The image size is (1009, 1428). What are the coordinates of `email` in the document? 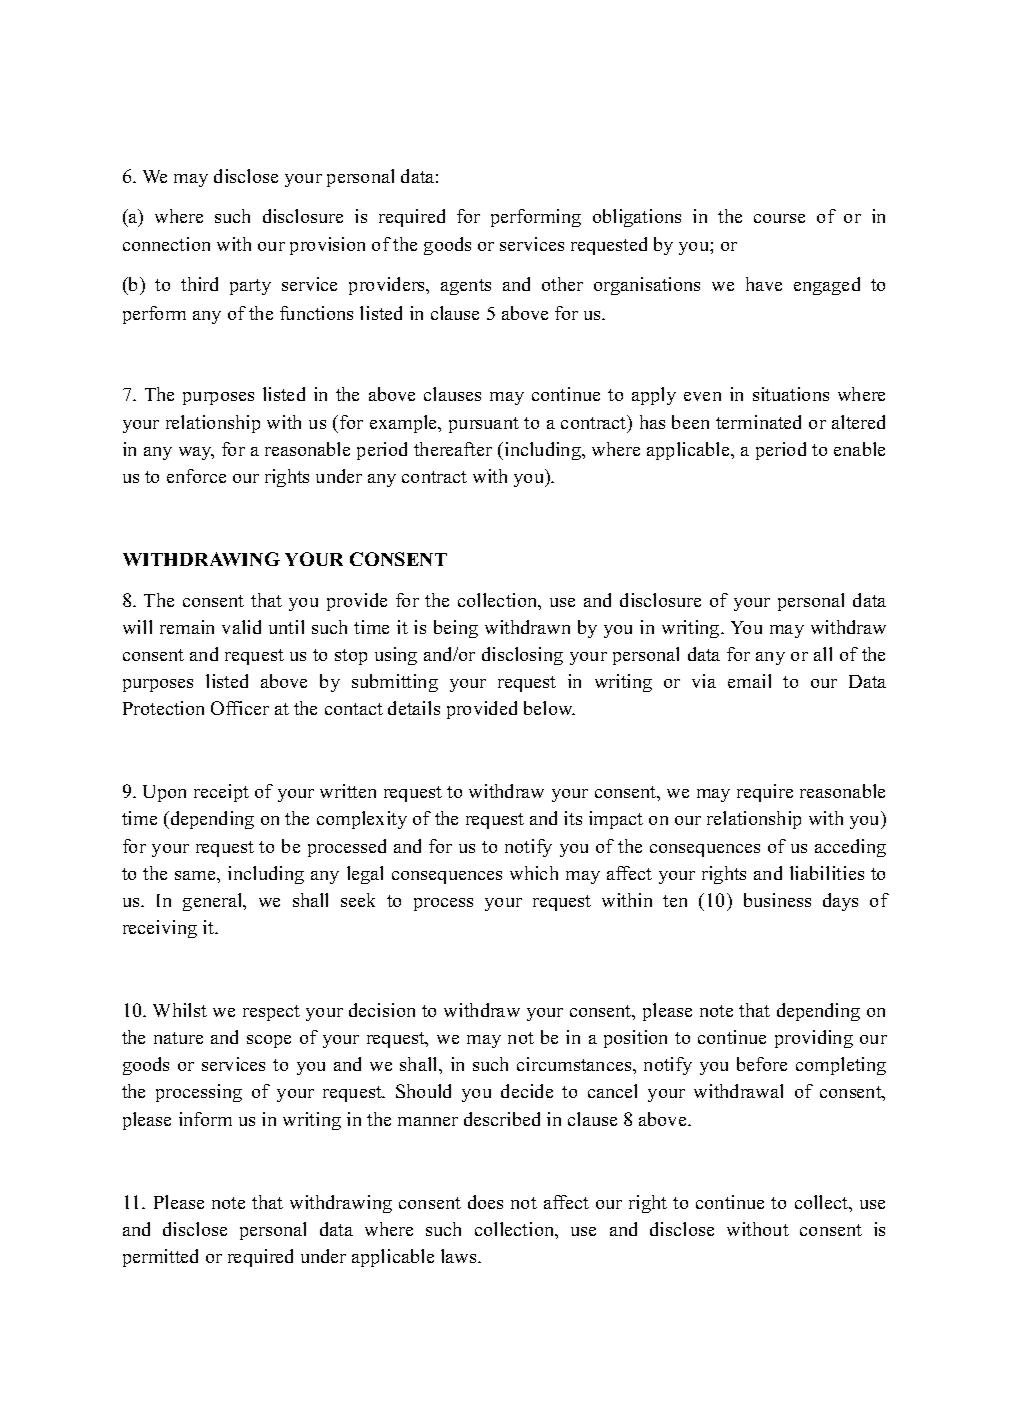 It's located at (749, 681).
